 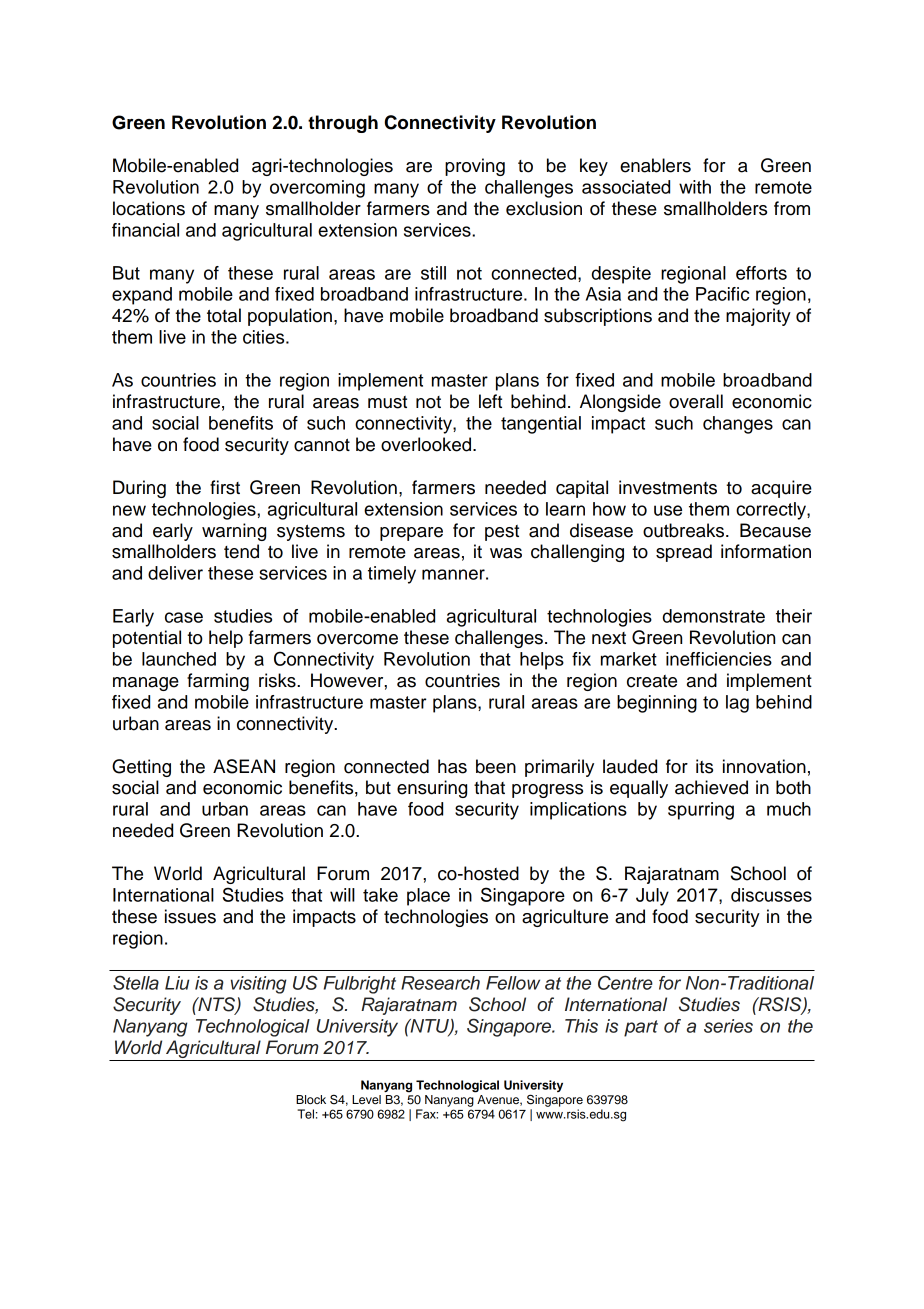 I want to click on Level, so click(x=366, y=1099).
